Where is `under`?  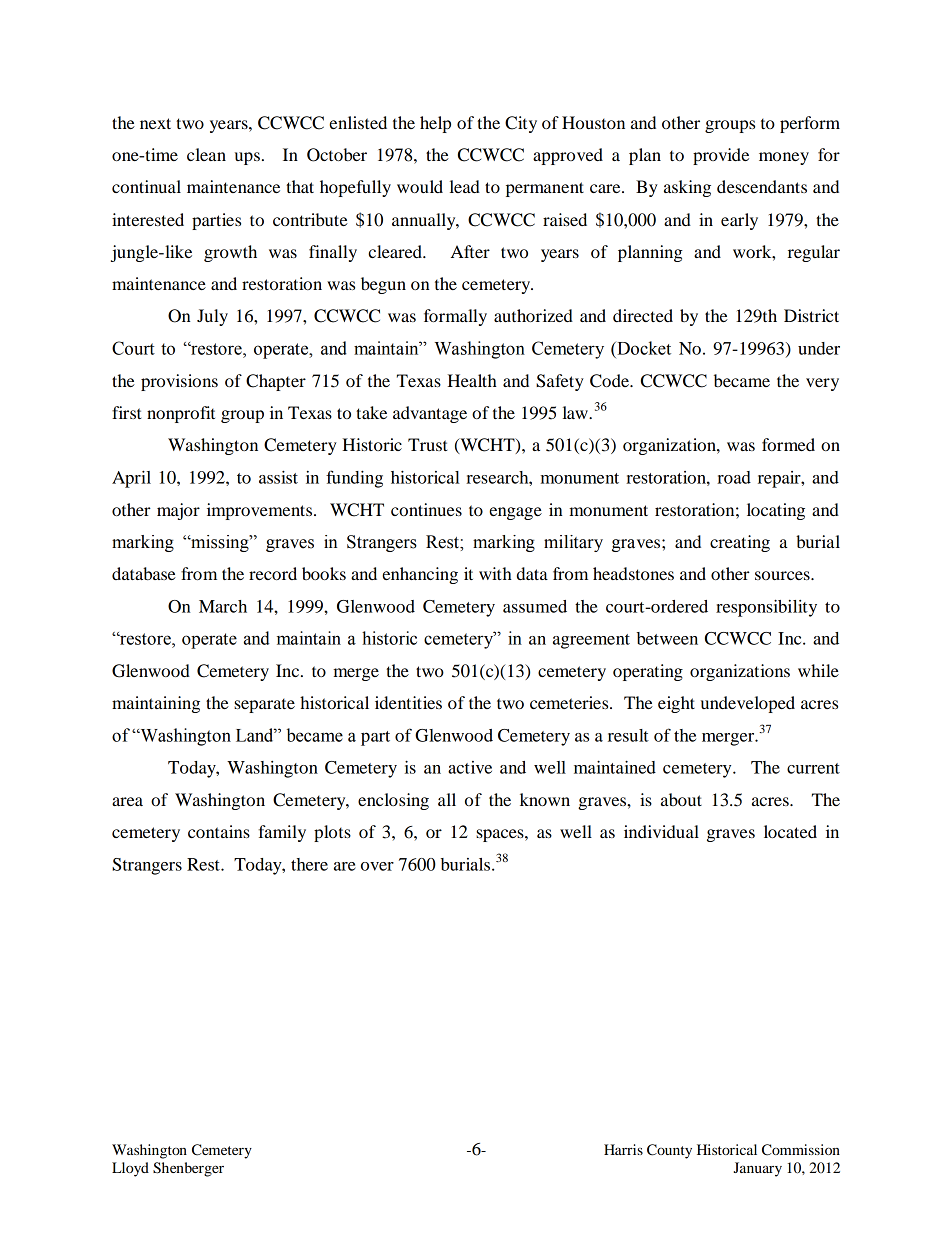 under is located at coordinates (819, 348).
